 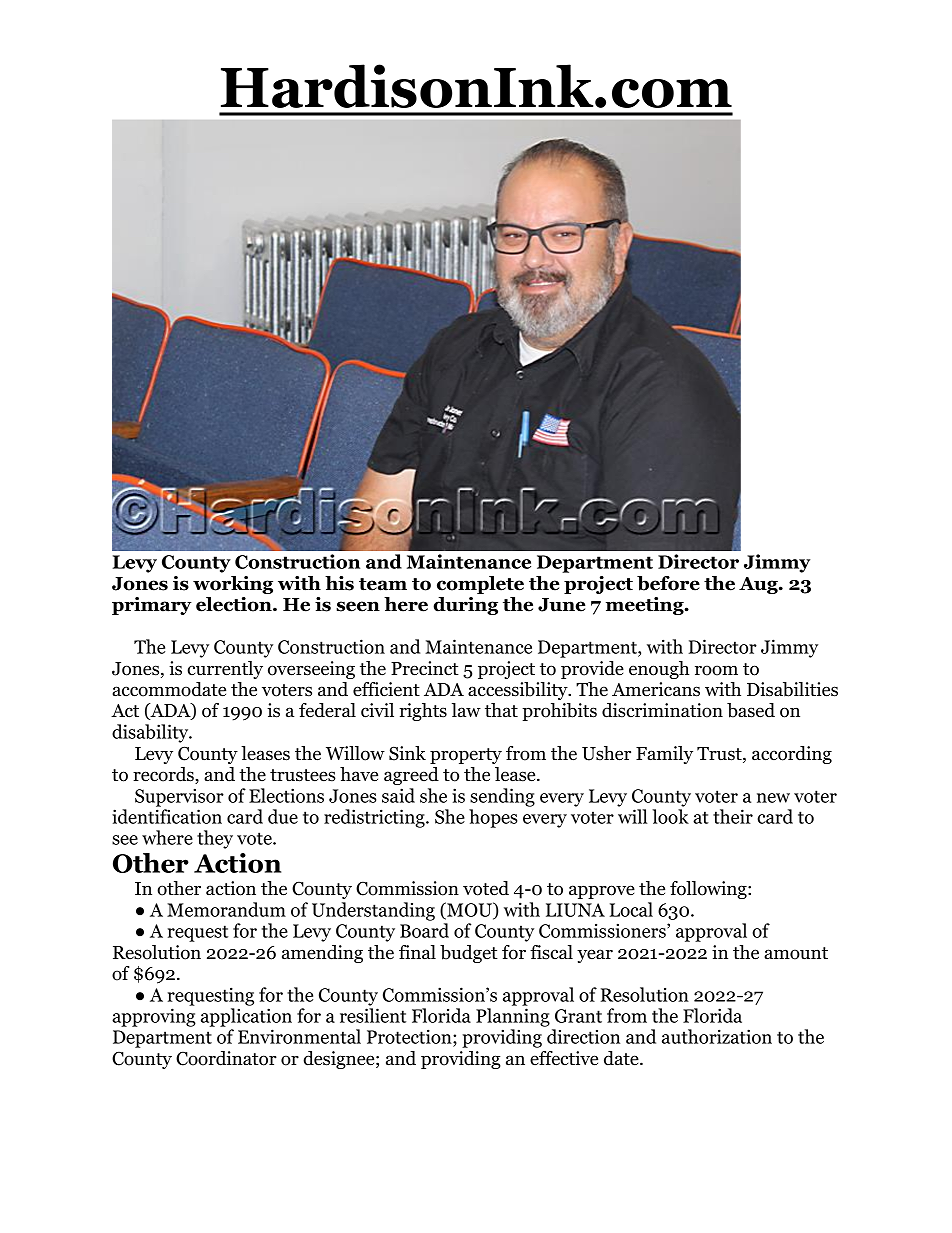 I want to click on they, so click(x=215, y=839).
